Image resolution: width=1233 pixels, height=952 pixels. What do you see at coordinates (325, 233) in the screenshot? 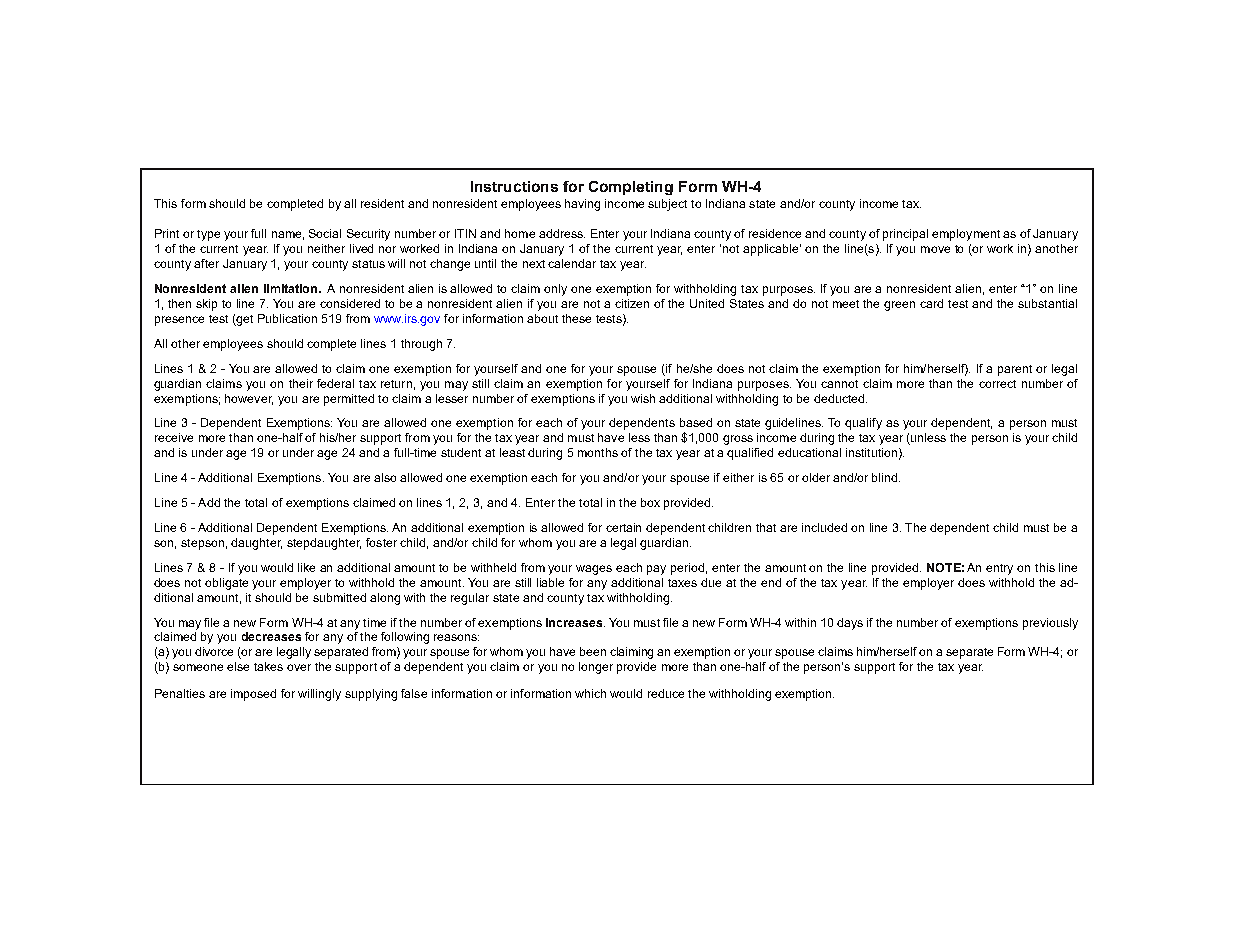
I see `Social` at bounding box center [325, 233].
